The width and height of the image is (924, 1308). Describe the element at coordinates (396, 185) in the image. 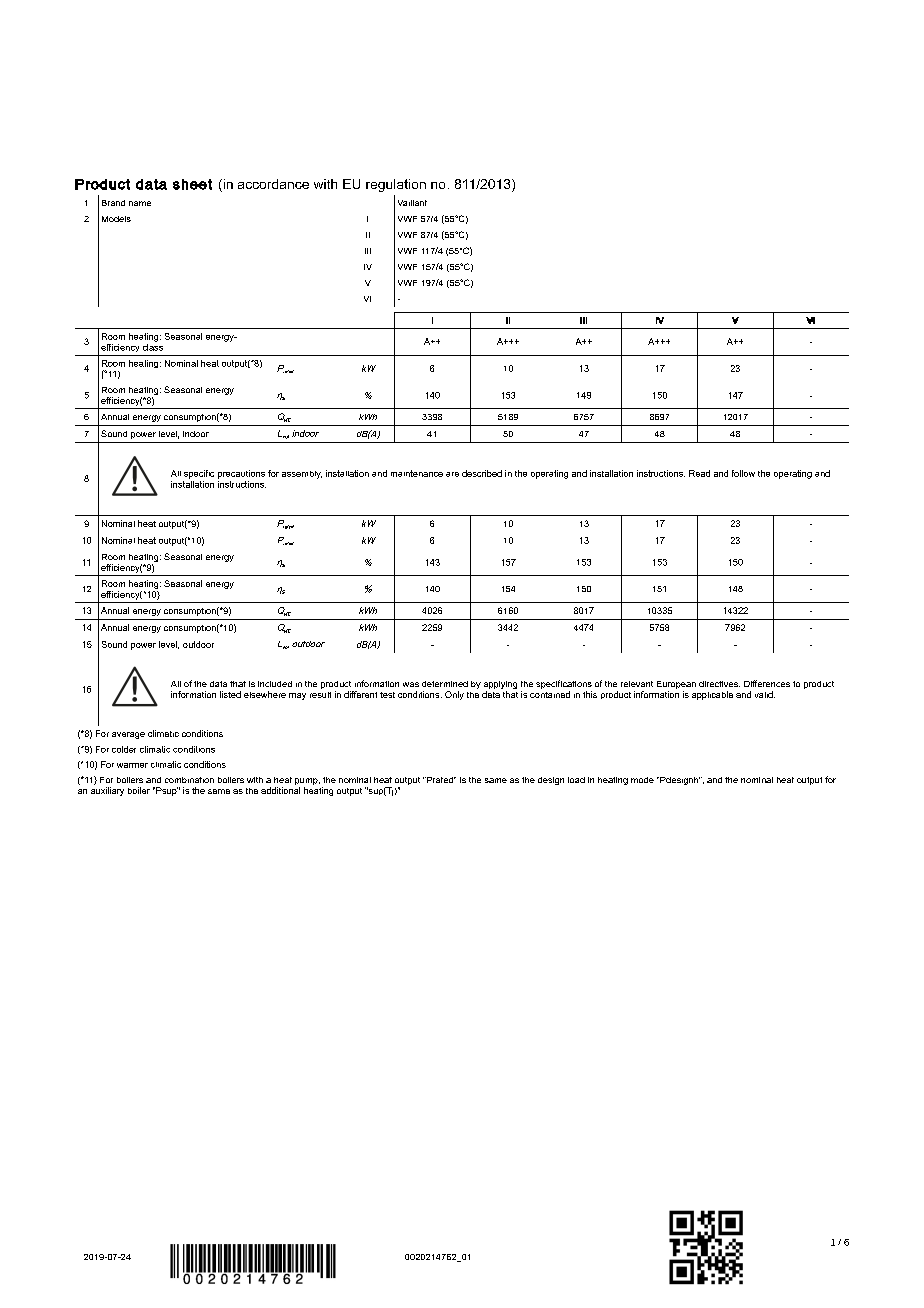

I see `regulation` at that location.
